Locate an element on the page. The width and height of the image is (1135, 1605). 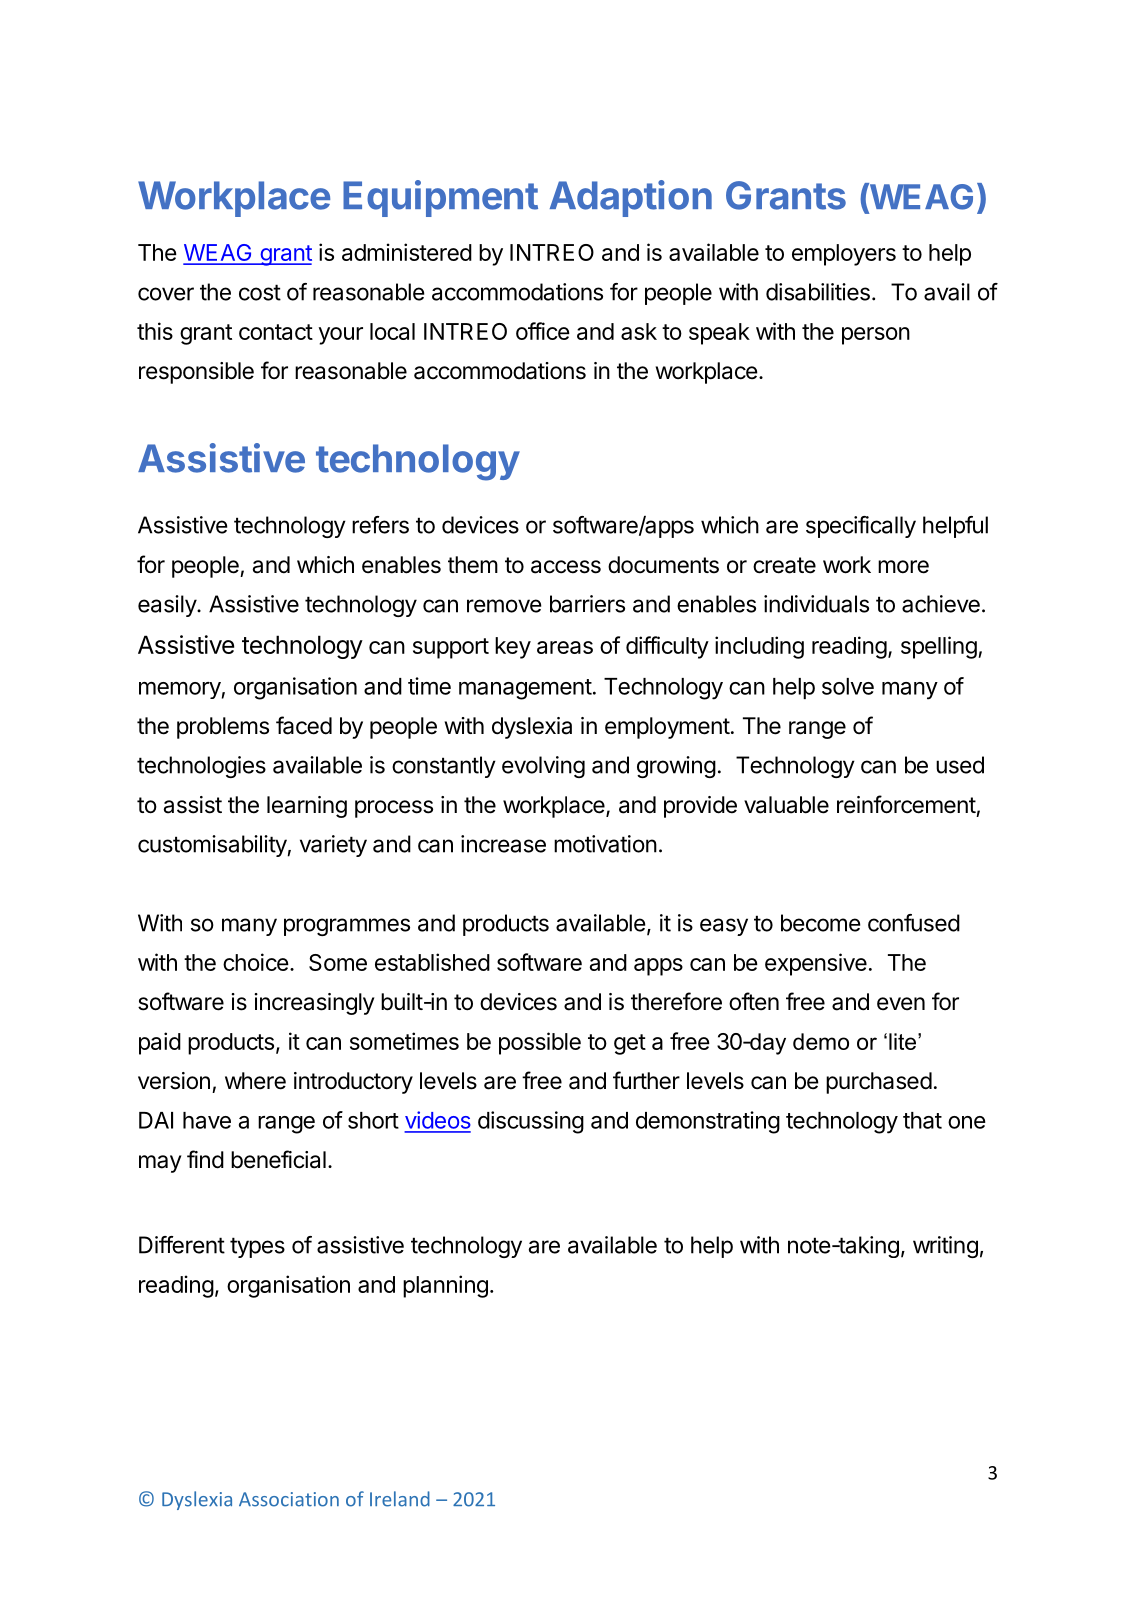
discussing is located at coordinates (531, 1122).
